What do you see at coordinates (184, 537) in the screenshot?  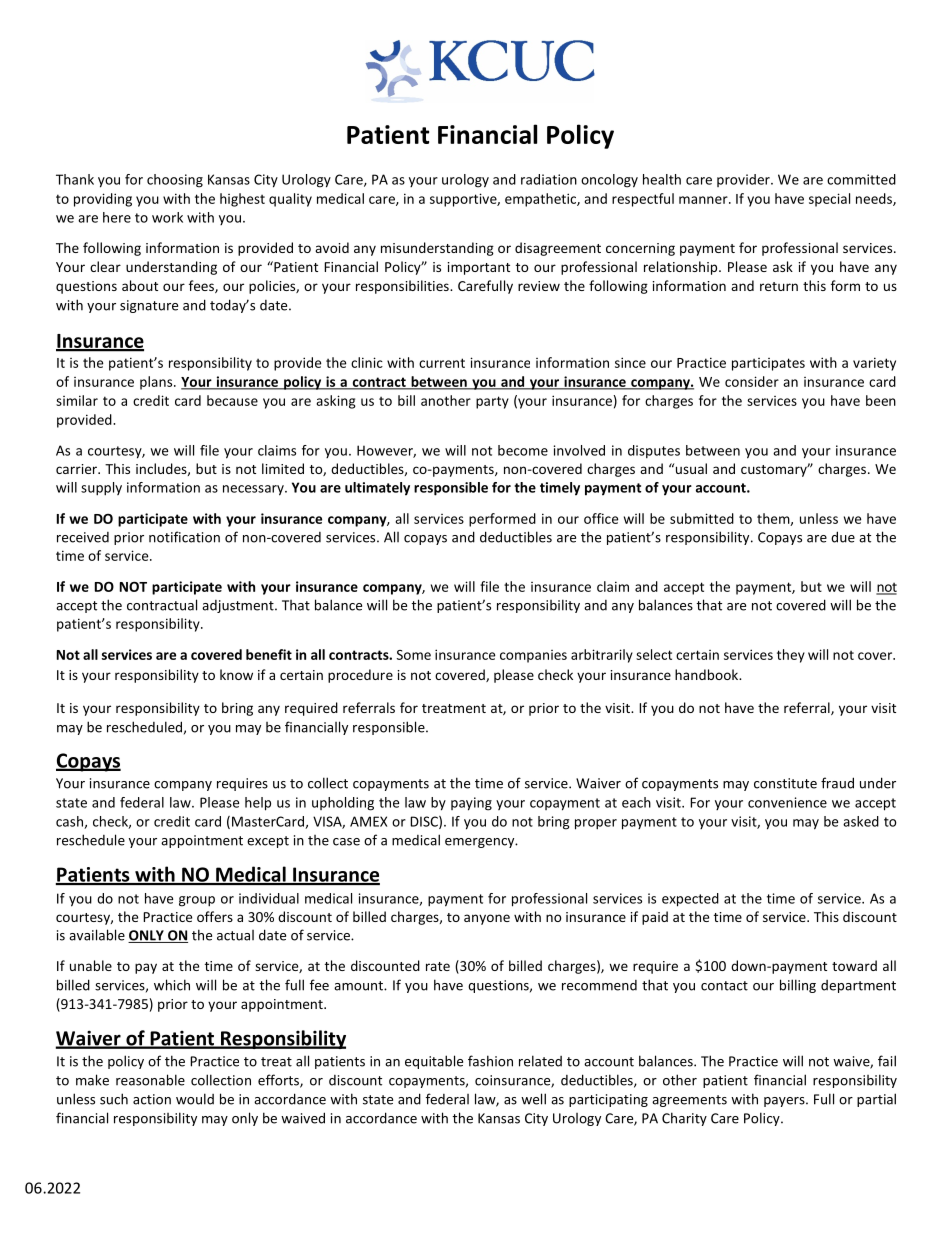 I see `notification` at bounding box center [184, 537].
